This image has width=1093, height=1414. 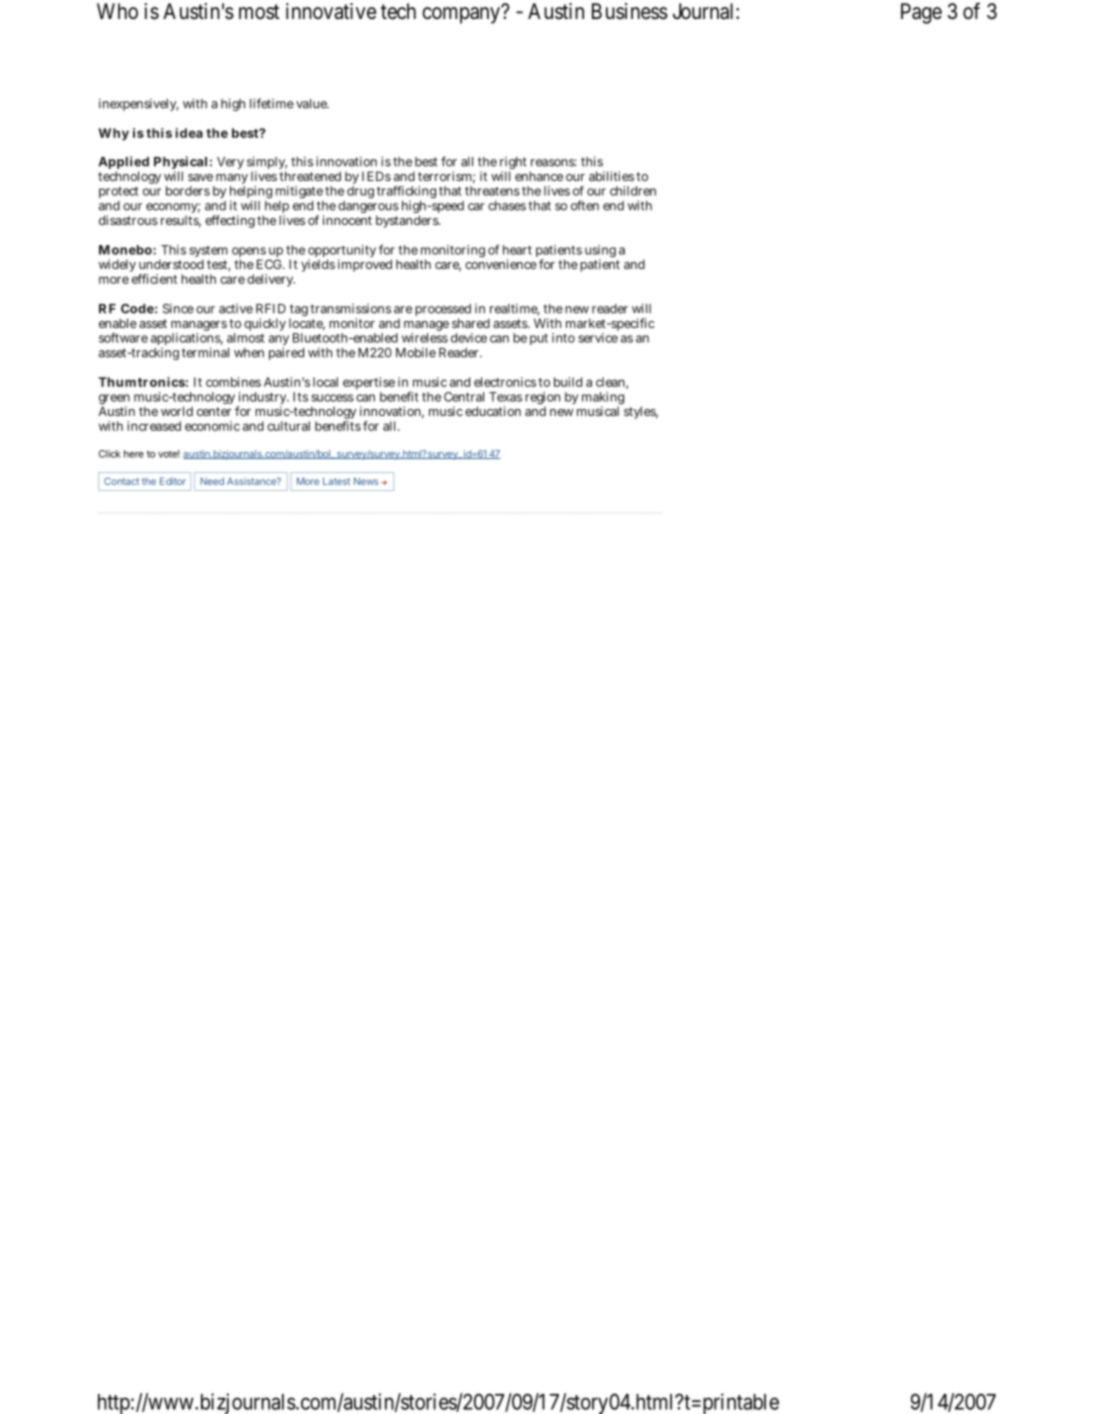 I want to click on system, so click(x=208, y=253).
